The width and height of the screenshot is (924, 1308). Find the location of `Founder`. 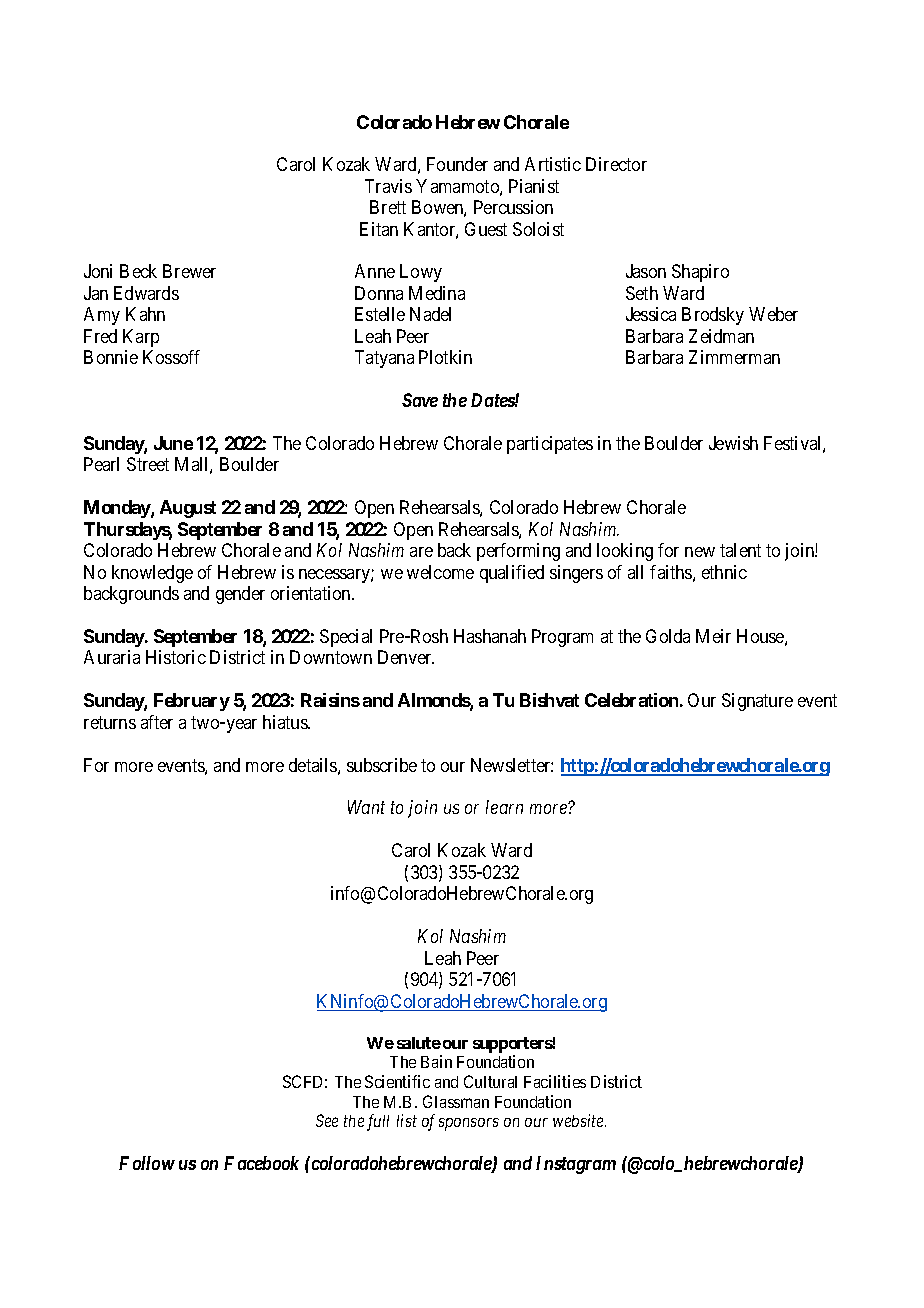

Founder is located at coordinates (457, 164).
